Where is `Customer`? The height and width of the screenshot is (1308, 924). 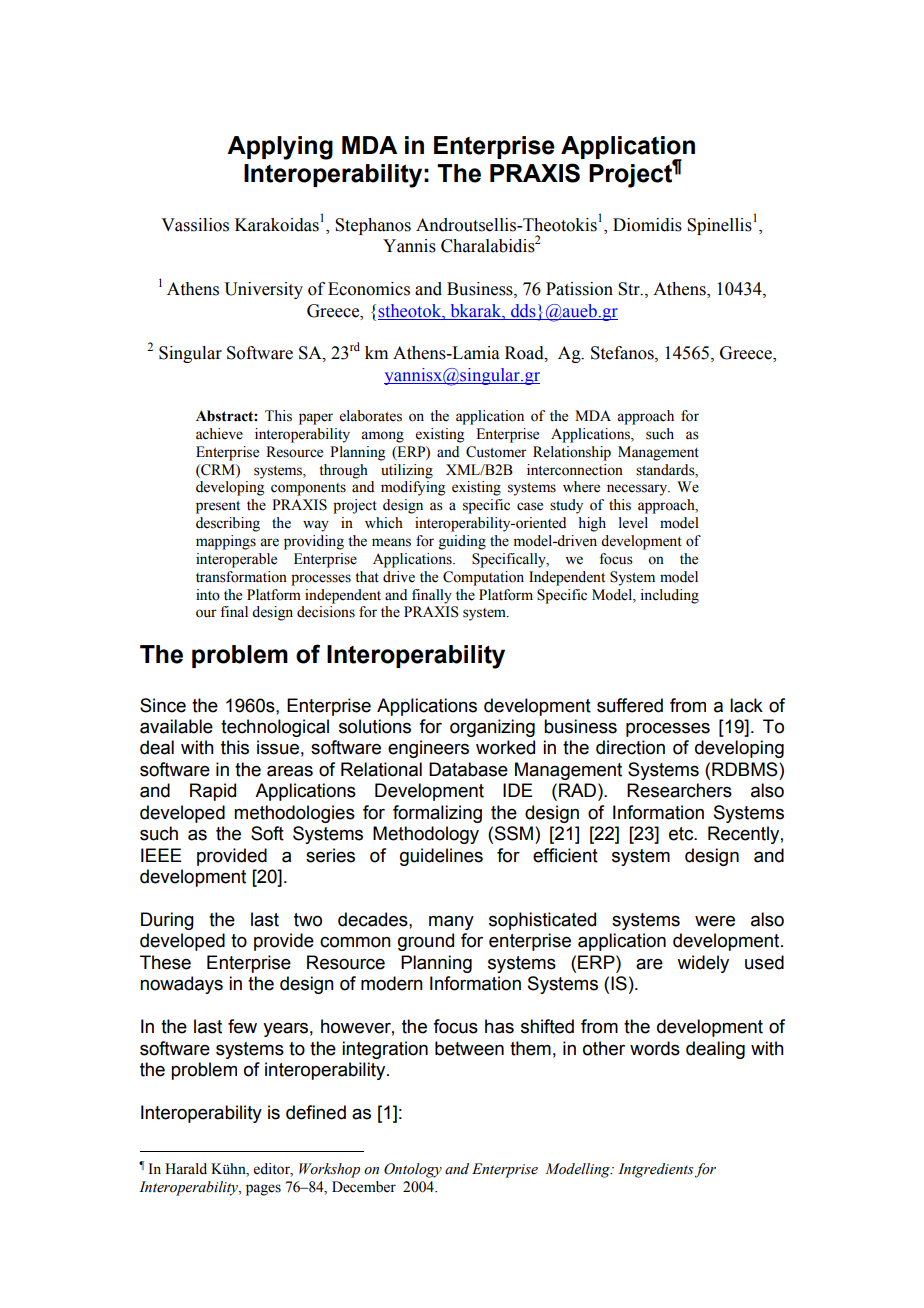 Customer is located at coordinates (496, 452).
